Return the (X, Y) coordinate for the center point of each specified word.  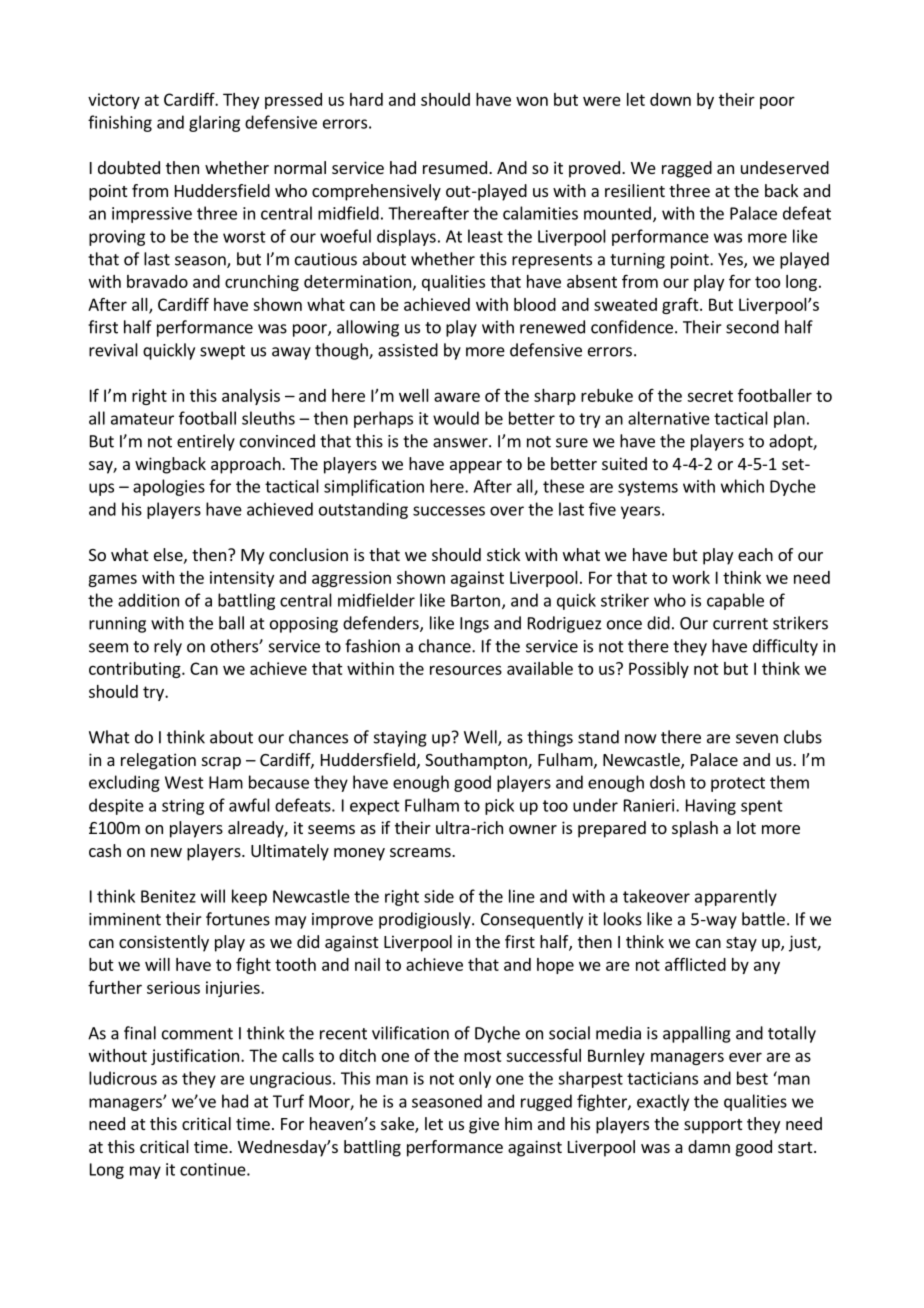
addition (148, 600)
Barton (475, 600)
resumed (455, 167)
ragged (687, 169)
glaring (214, 123)
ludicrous (123, 1078)
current (740, 624)
